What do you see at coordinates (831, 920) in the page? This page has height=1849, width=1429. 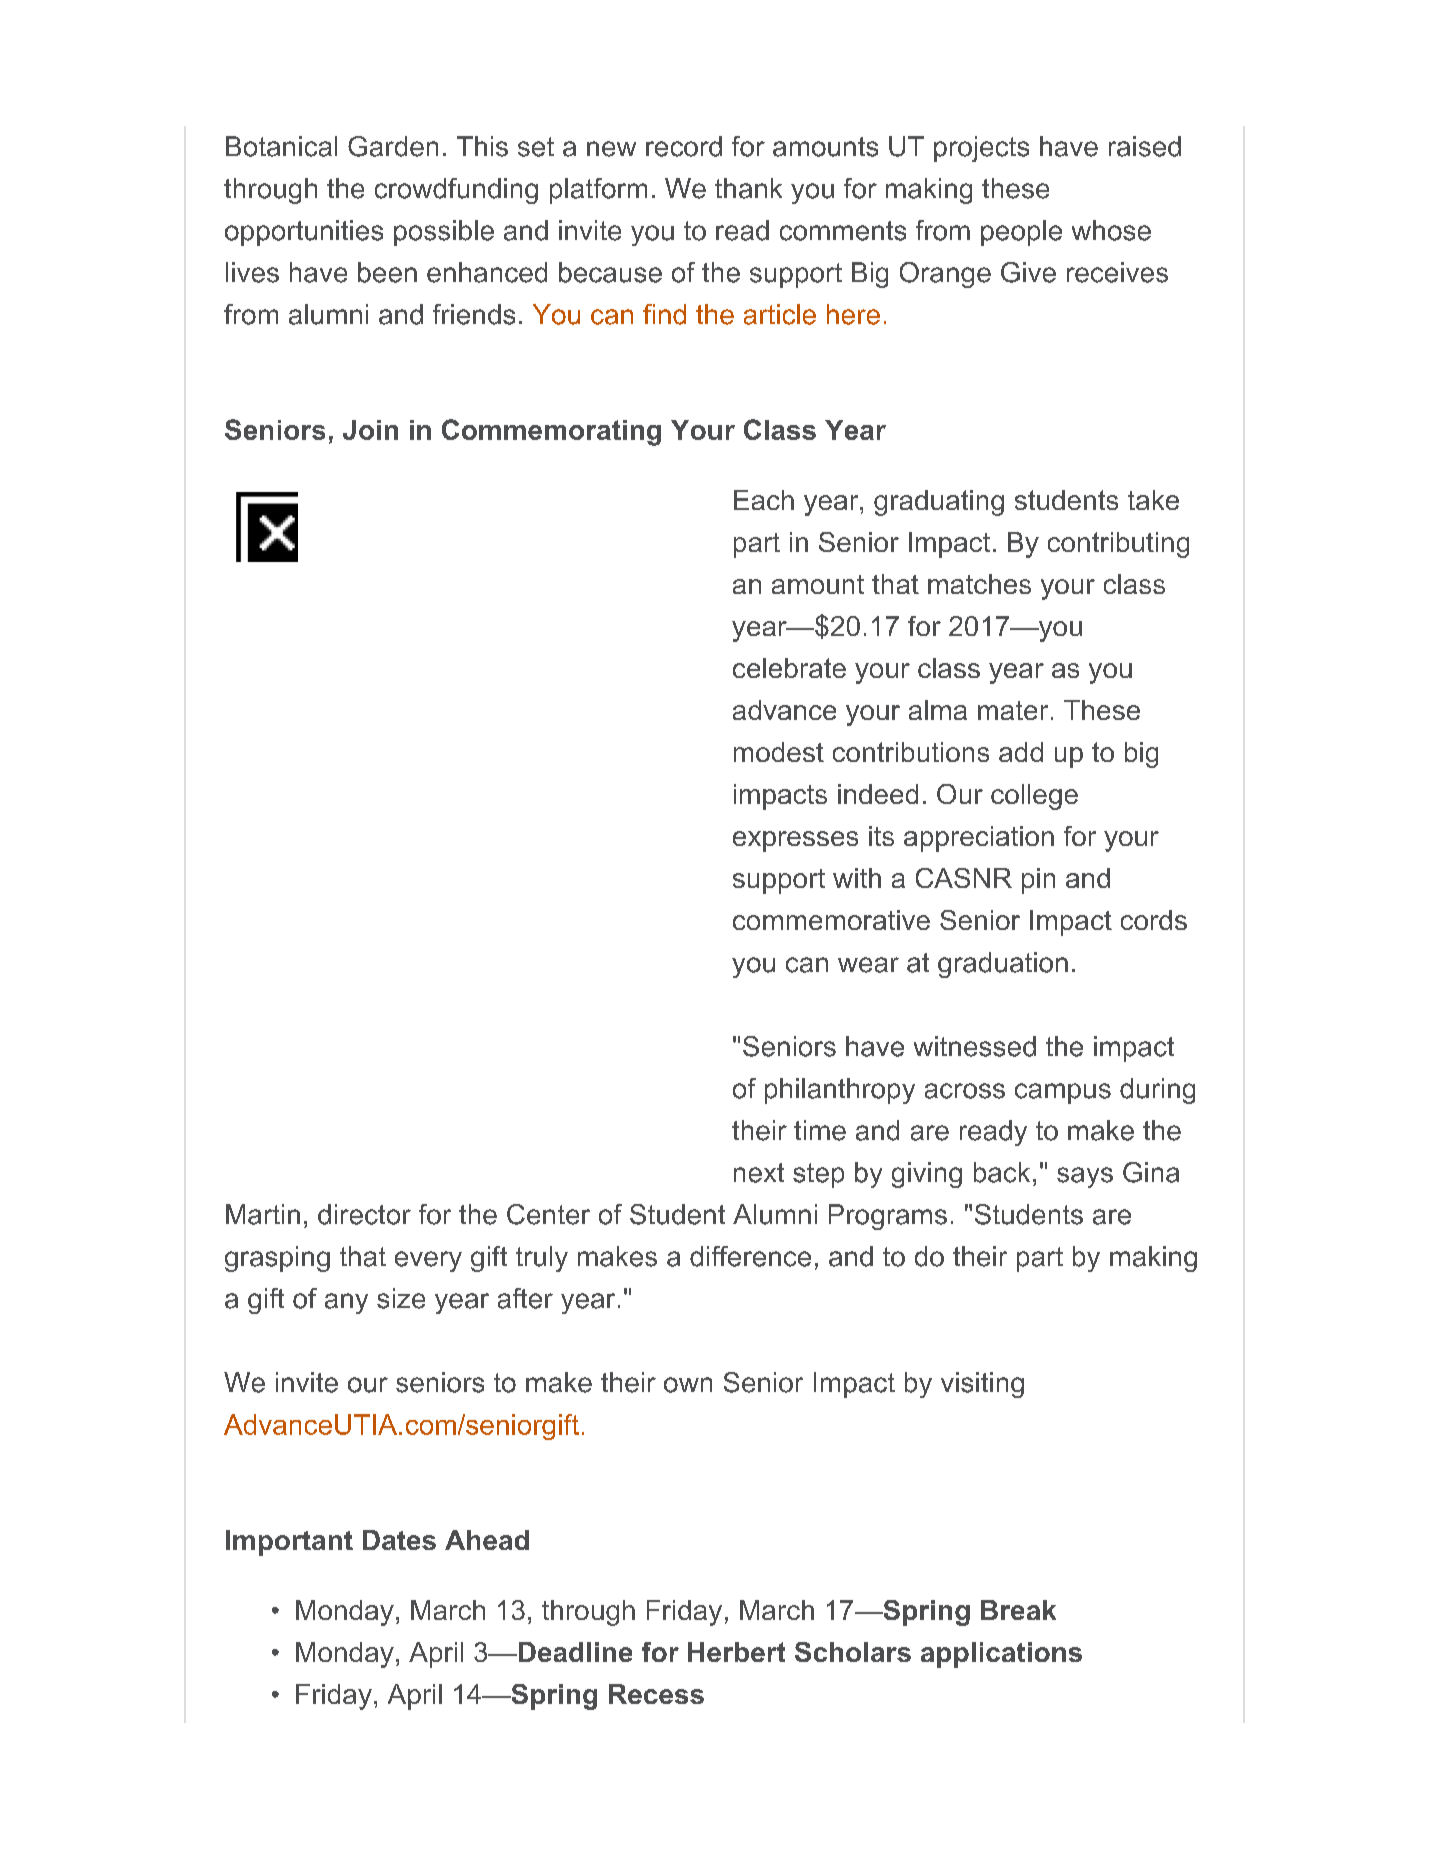 I see `commemorative` at bounding box center [831, 920].
